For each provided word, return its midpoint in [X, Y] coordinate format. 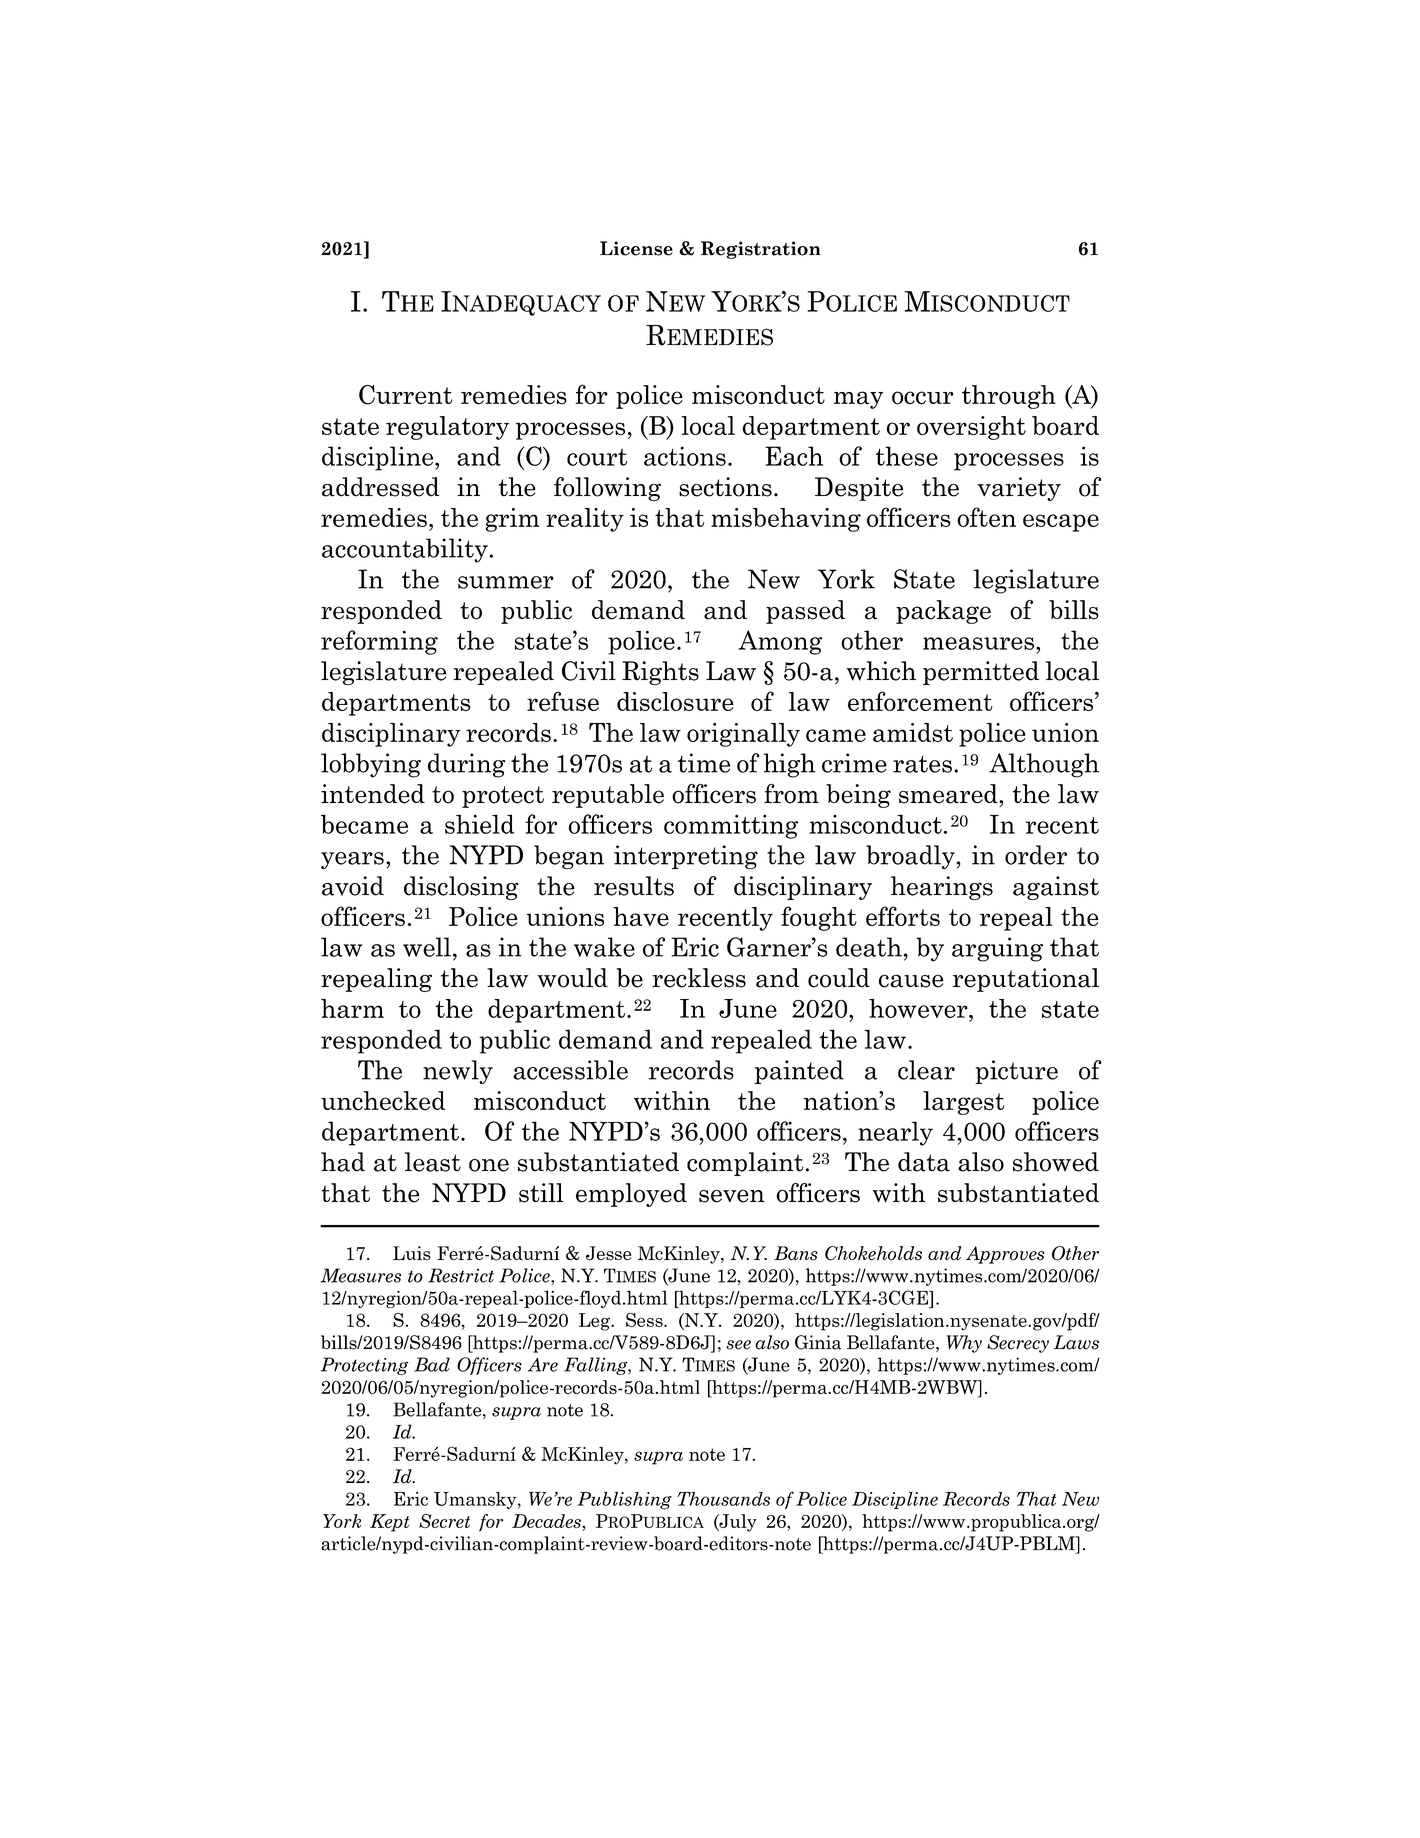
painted [799, 1072]
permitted [981, 673]
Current [405, 395]
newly [458, 1072]
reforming [379, 642]
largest [964, 1103]
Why [964, 1344]
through [1009, 397]
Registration [761, 250]
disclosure [675, 701]
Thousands [723, 1499]
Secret [444, 1521]
